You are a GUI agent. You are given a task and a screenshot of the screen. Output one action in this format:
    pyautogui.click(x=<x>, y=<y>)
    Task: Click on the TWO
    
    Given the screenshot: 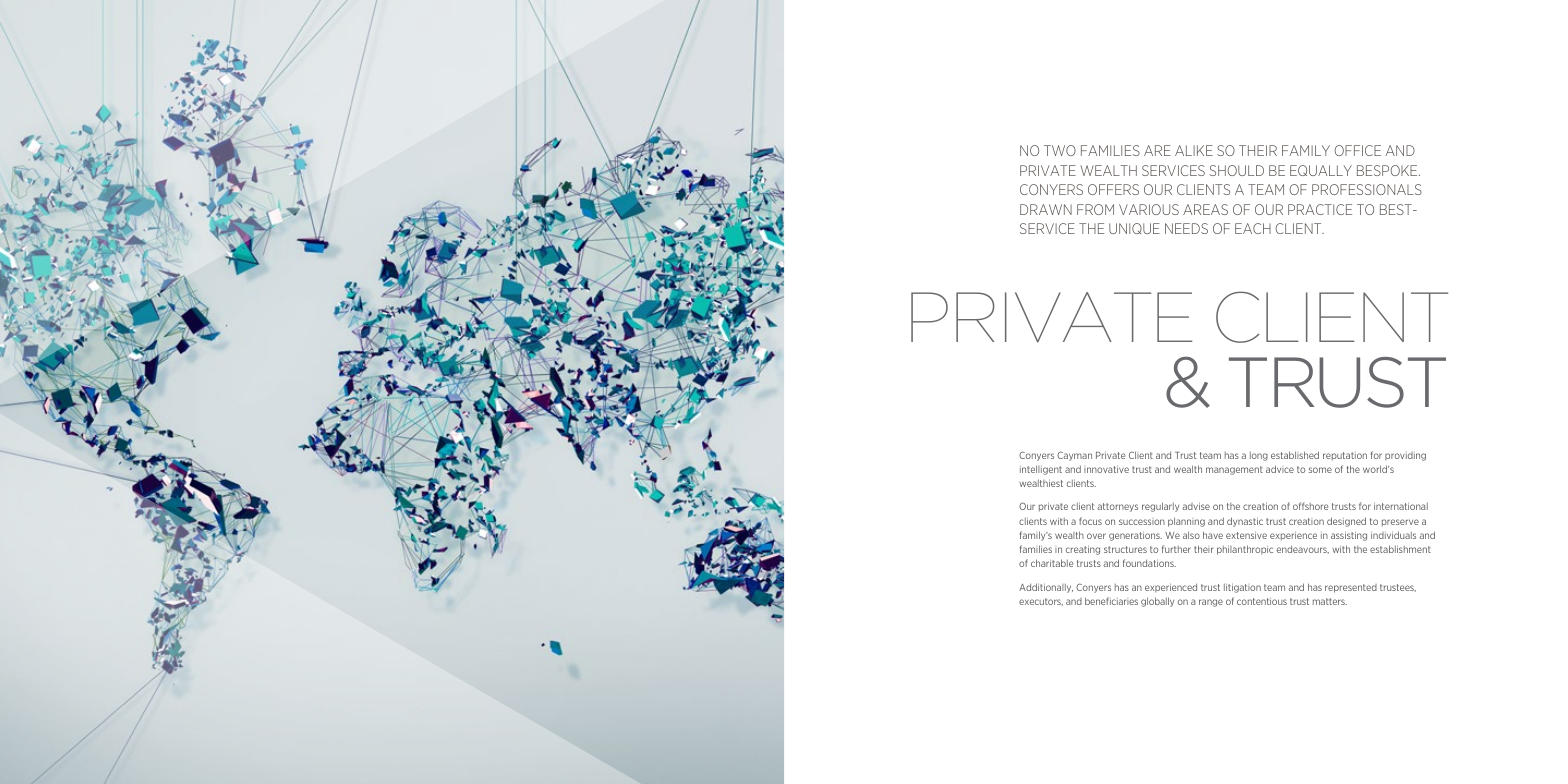 What is the action you would take?
    pyautogui.click(x=1060, y=150)
